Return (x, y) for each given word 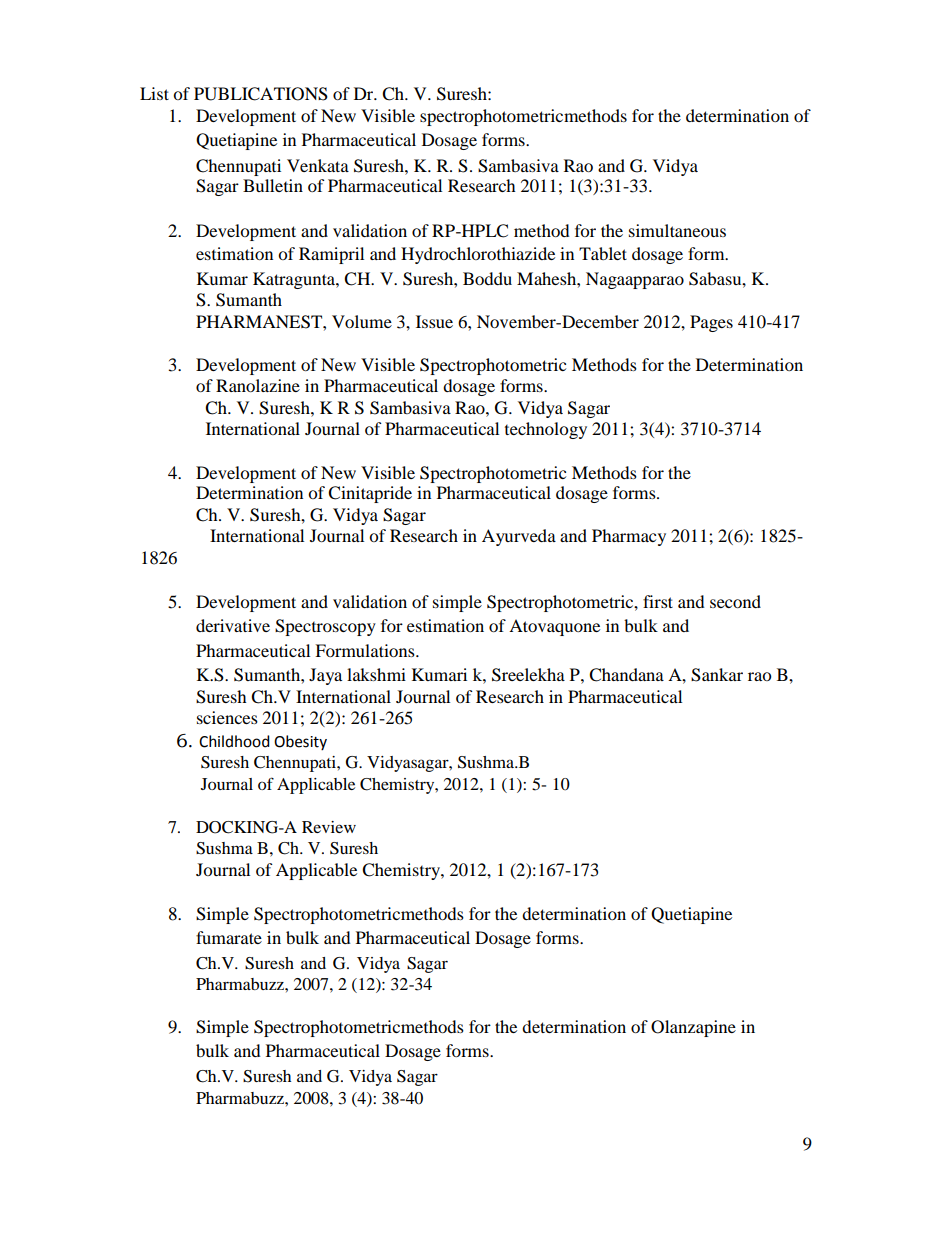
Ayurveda (519, 537)
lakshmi (376, 674)
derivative (233, 625)
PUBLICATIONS (261, 94)
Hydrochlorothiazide (478, 255)
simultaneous (677, 230)
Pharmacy (629, 537)
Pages (711, 323)
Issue (434, 321)
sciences (227, 717)
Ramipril (331, 255)
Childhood (234, 741)
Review (329, 827)
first (658, 601)
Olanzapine (693, 1028)
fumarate (229, 937)
